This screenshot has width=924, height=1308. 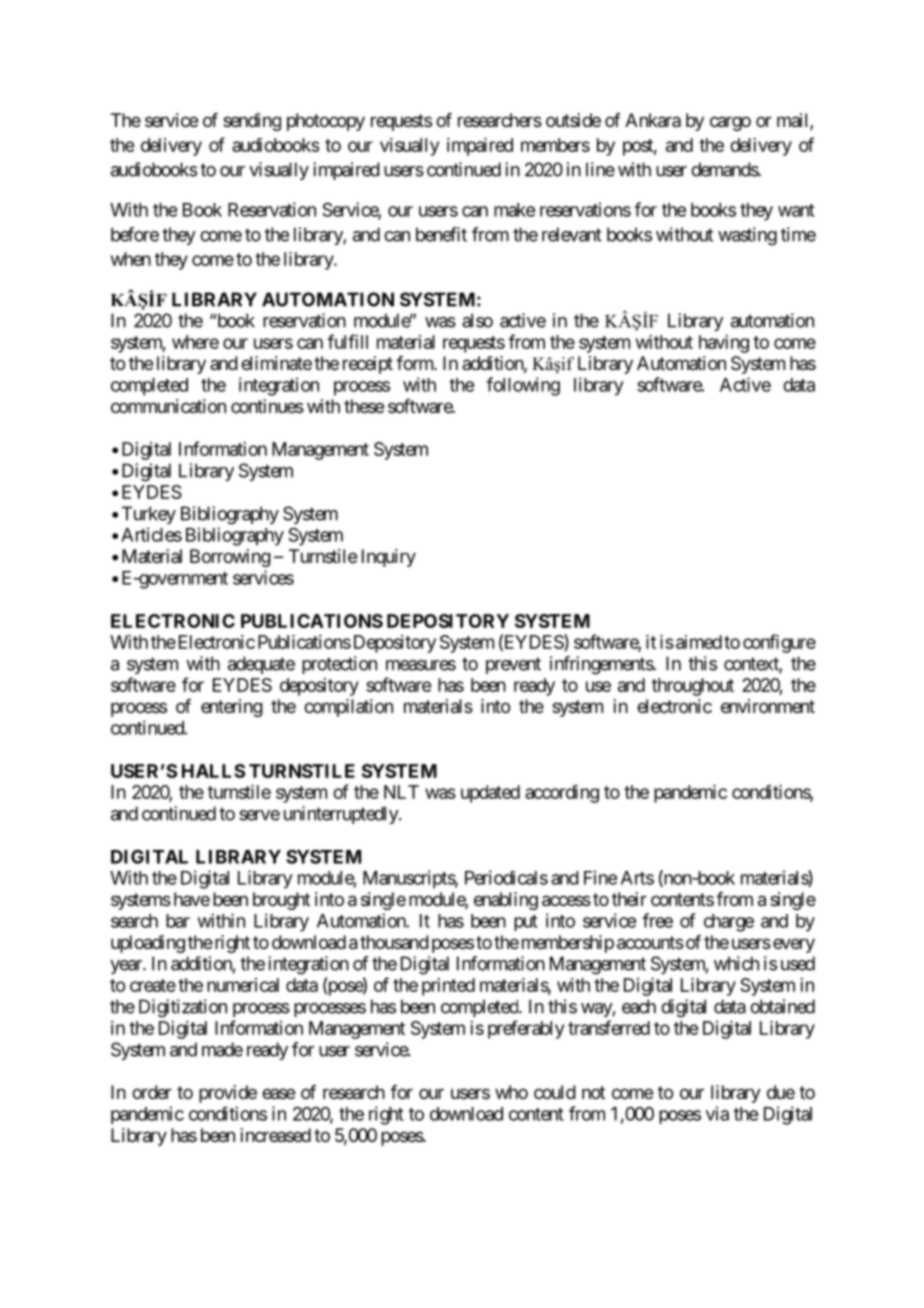 I want to click on make, so click(x=514, y=210).
